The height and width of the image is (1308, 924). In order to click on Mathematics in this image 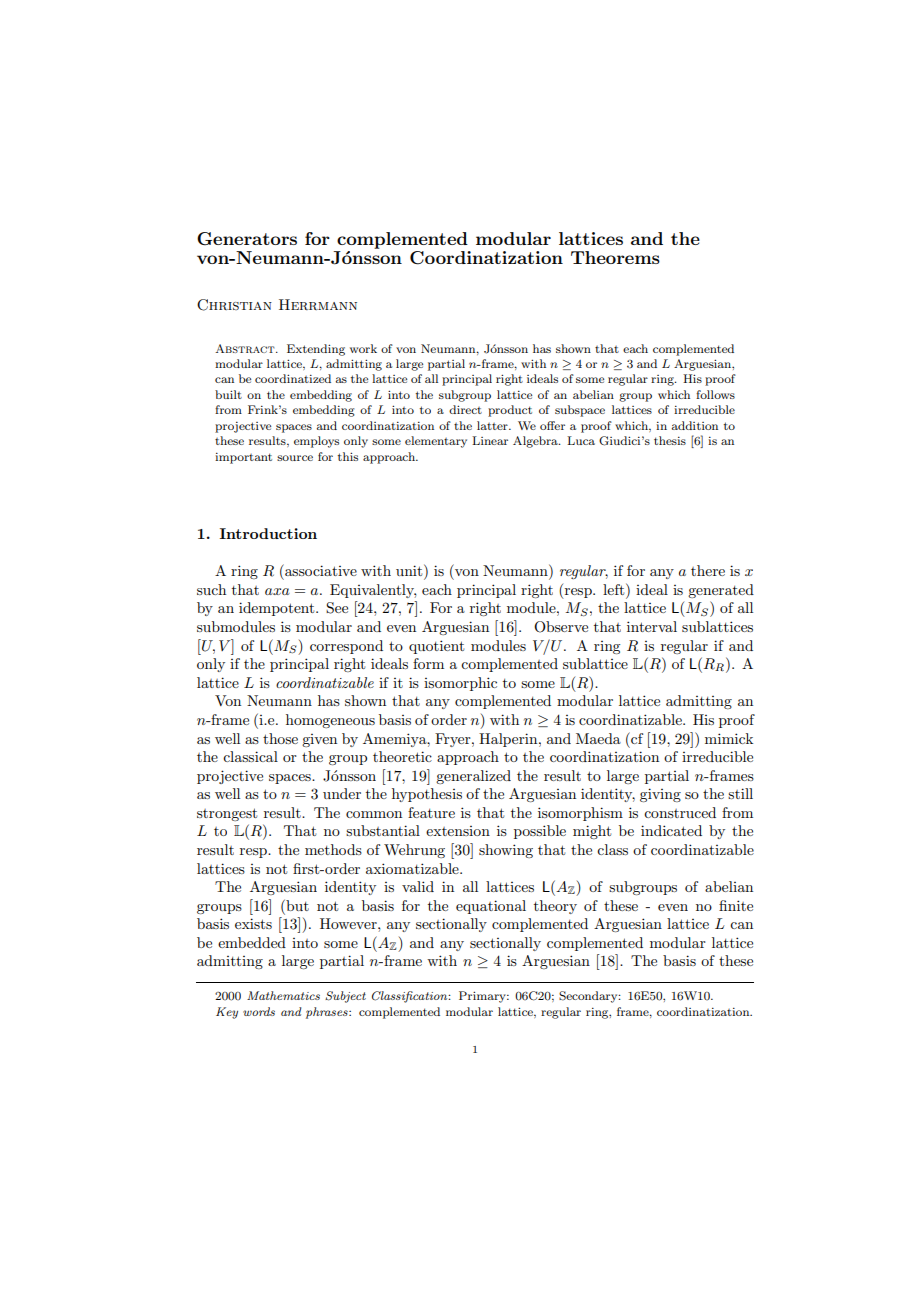, I will do `click(283, 995)`.
